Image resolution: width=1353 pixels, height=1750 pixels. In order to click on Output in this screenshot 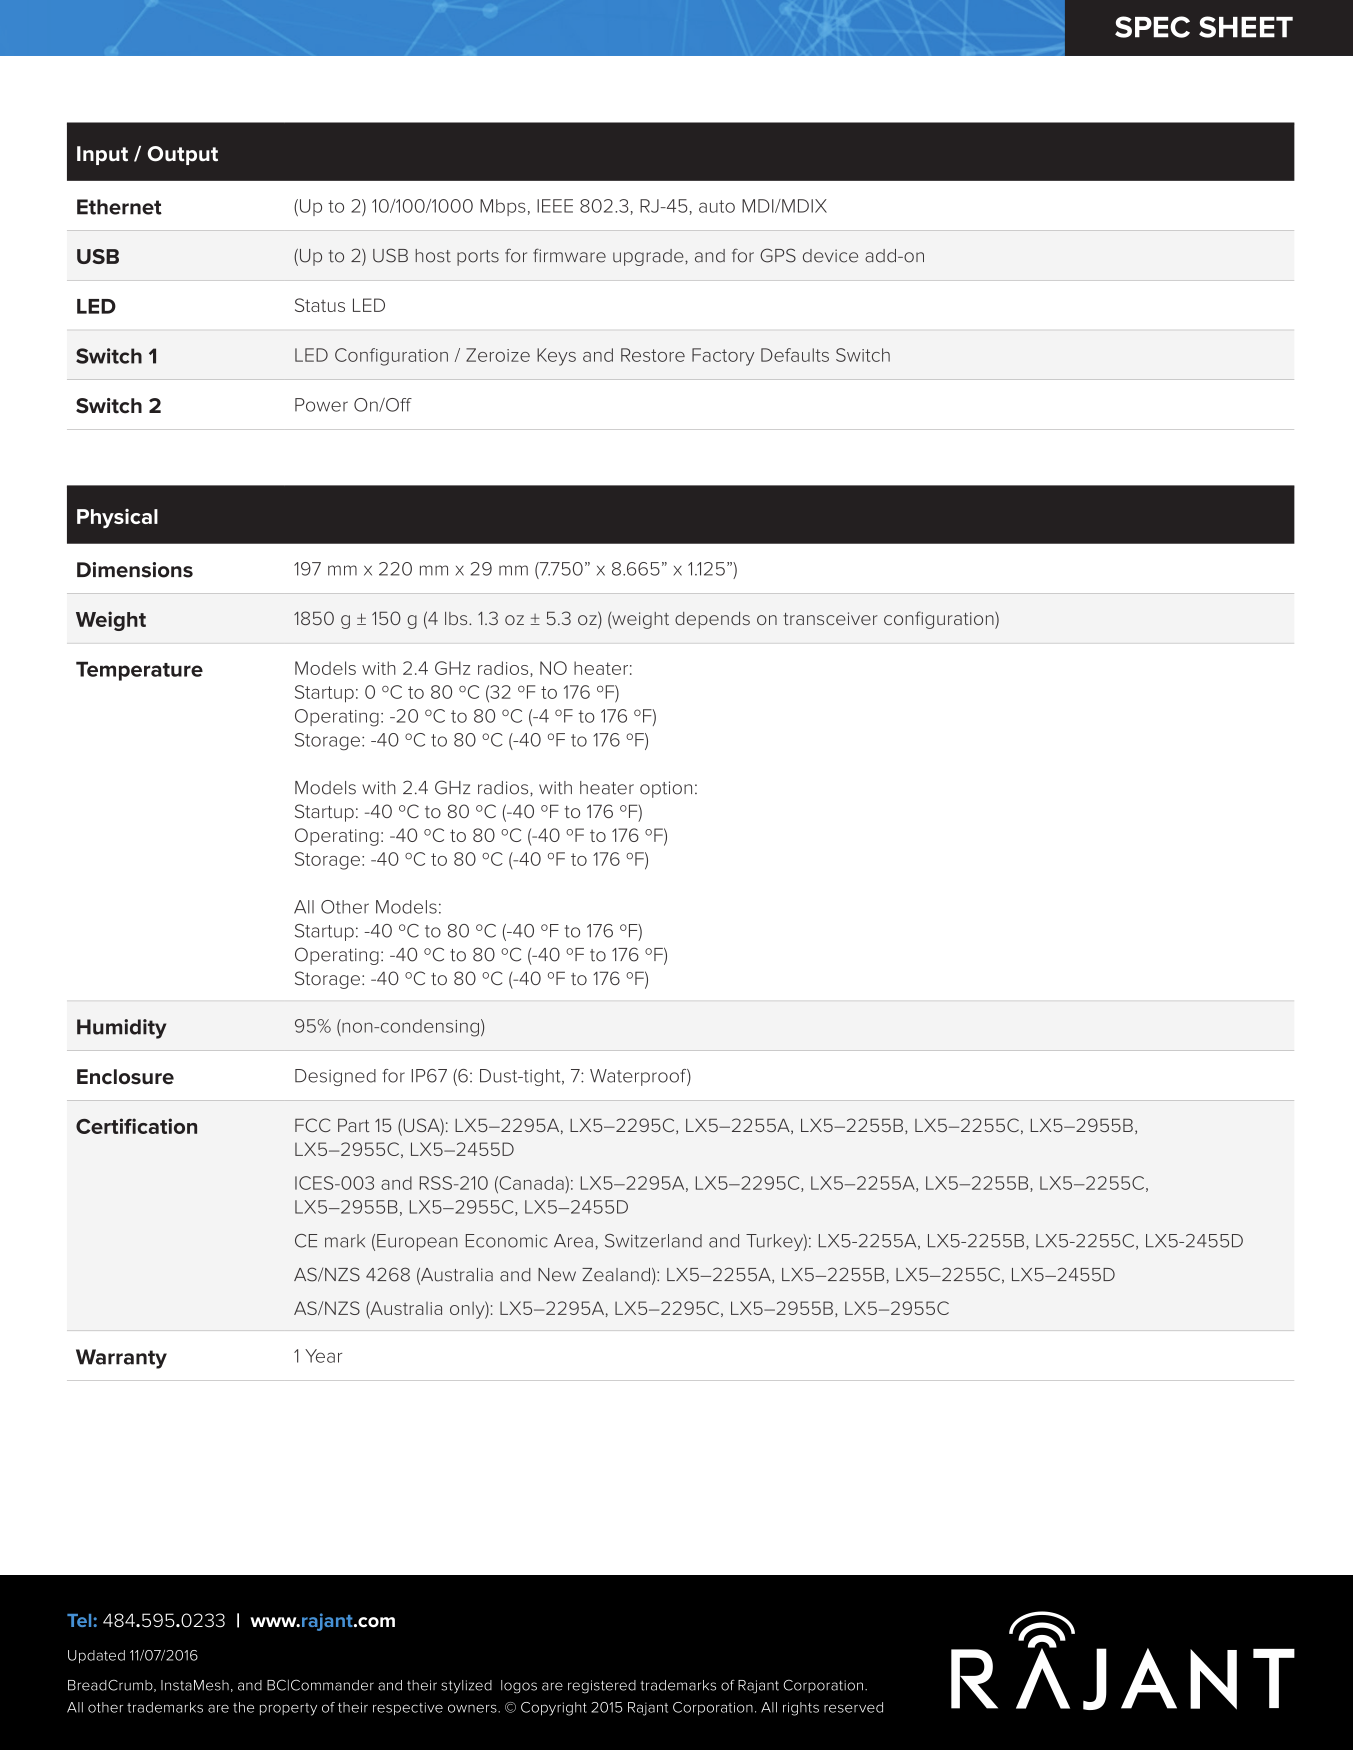, I will do `click(182, 155)`.
